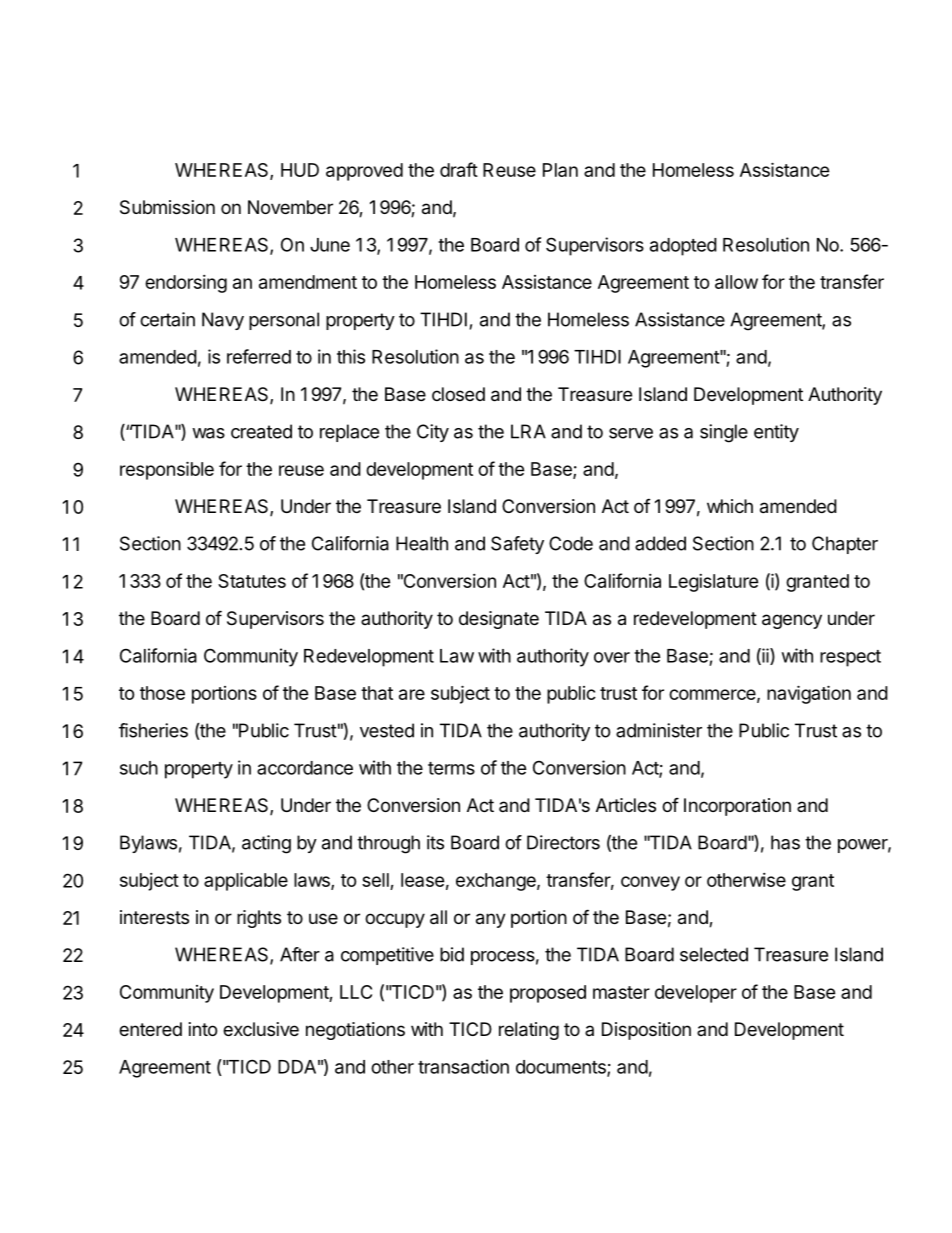  I want to click on which, so click(730, 506).
